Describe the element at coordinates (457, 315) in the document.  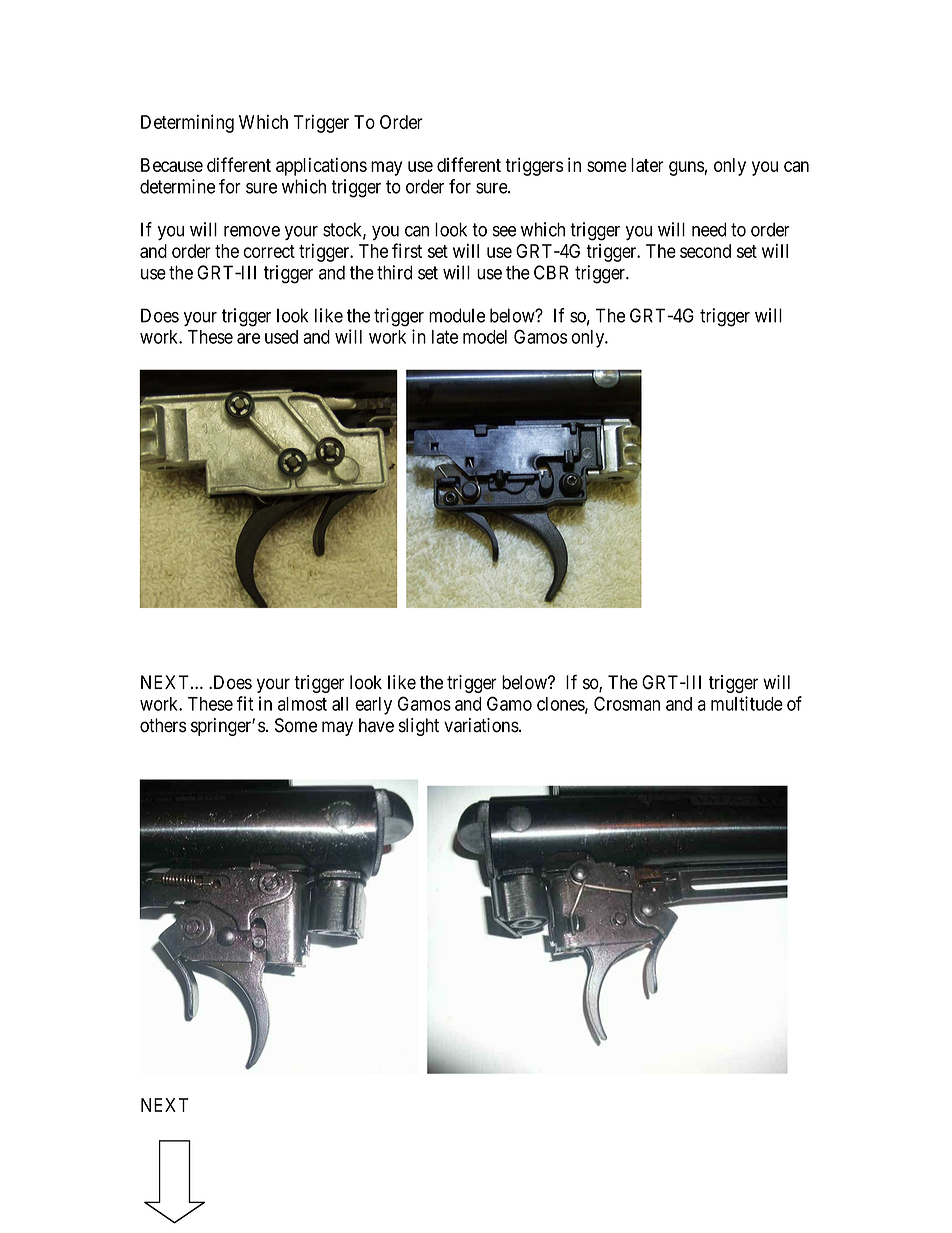
I see `module` at that location.
